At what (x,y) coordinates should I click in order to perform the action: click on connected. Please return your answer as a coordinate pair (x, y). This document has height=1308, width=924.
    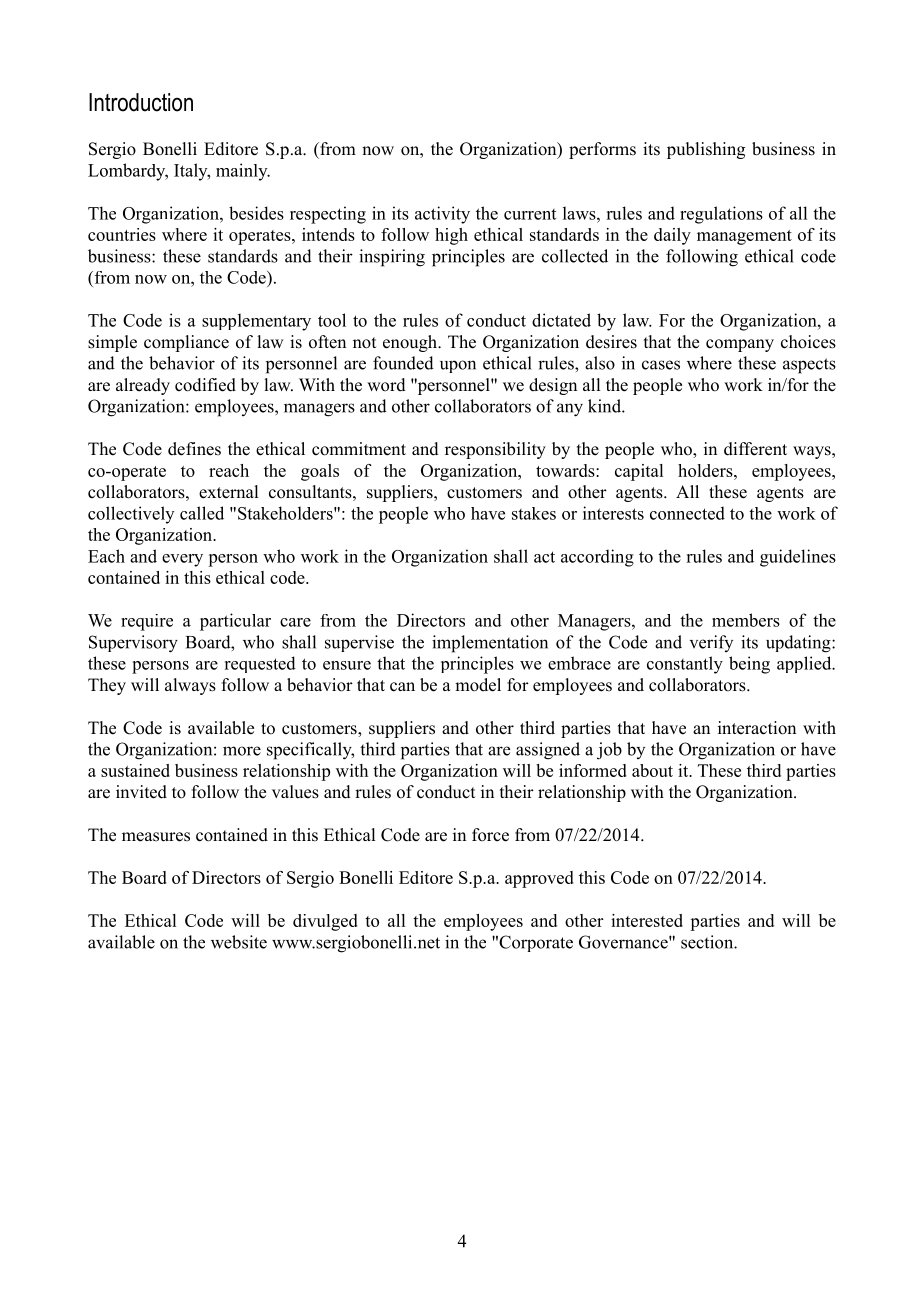
    Looking at the image, I should click on (687, 513).
